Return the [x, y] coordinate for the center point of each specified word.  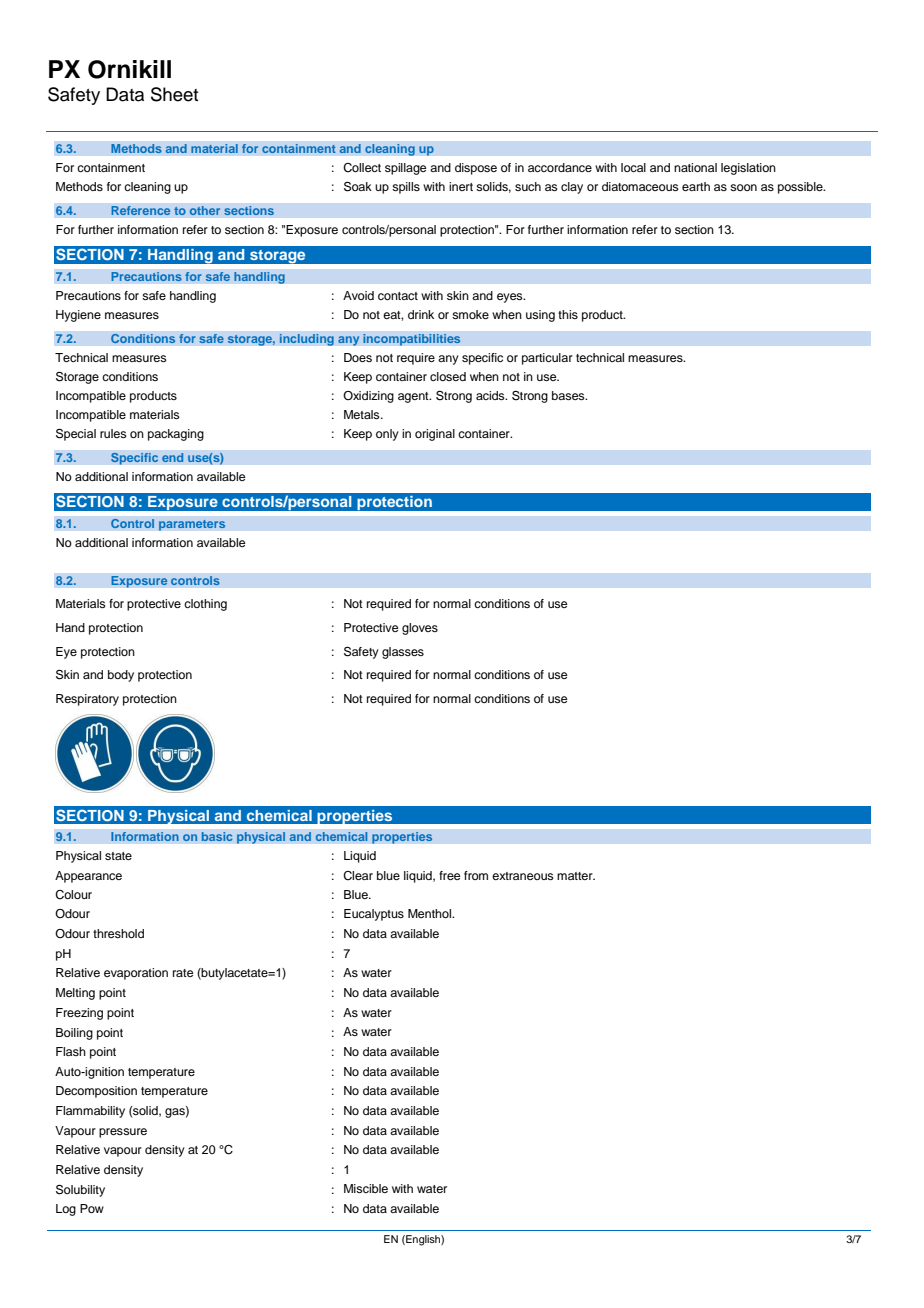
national [695, 167]
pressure [123, 1133]
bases [569, 395]
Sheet [174, 94]
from [476, 875]
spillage [405, 169]
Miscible [366, 1188]
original [435, 435]
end [173, 458]
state [118, 856]
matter [576, 876]
